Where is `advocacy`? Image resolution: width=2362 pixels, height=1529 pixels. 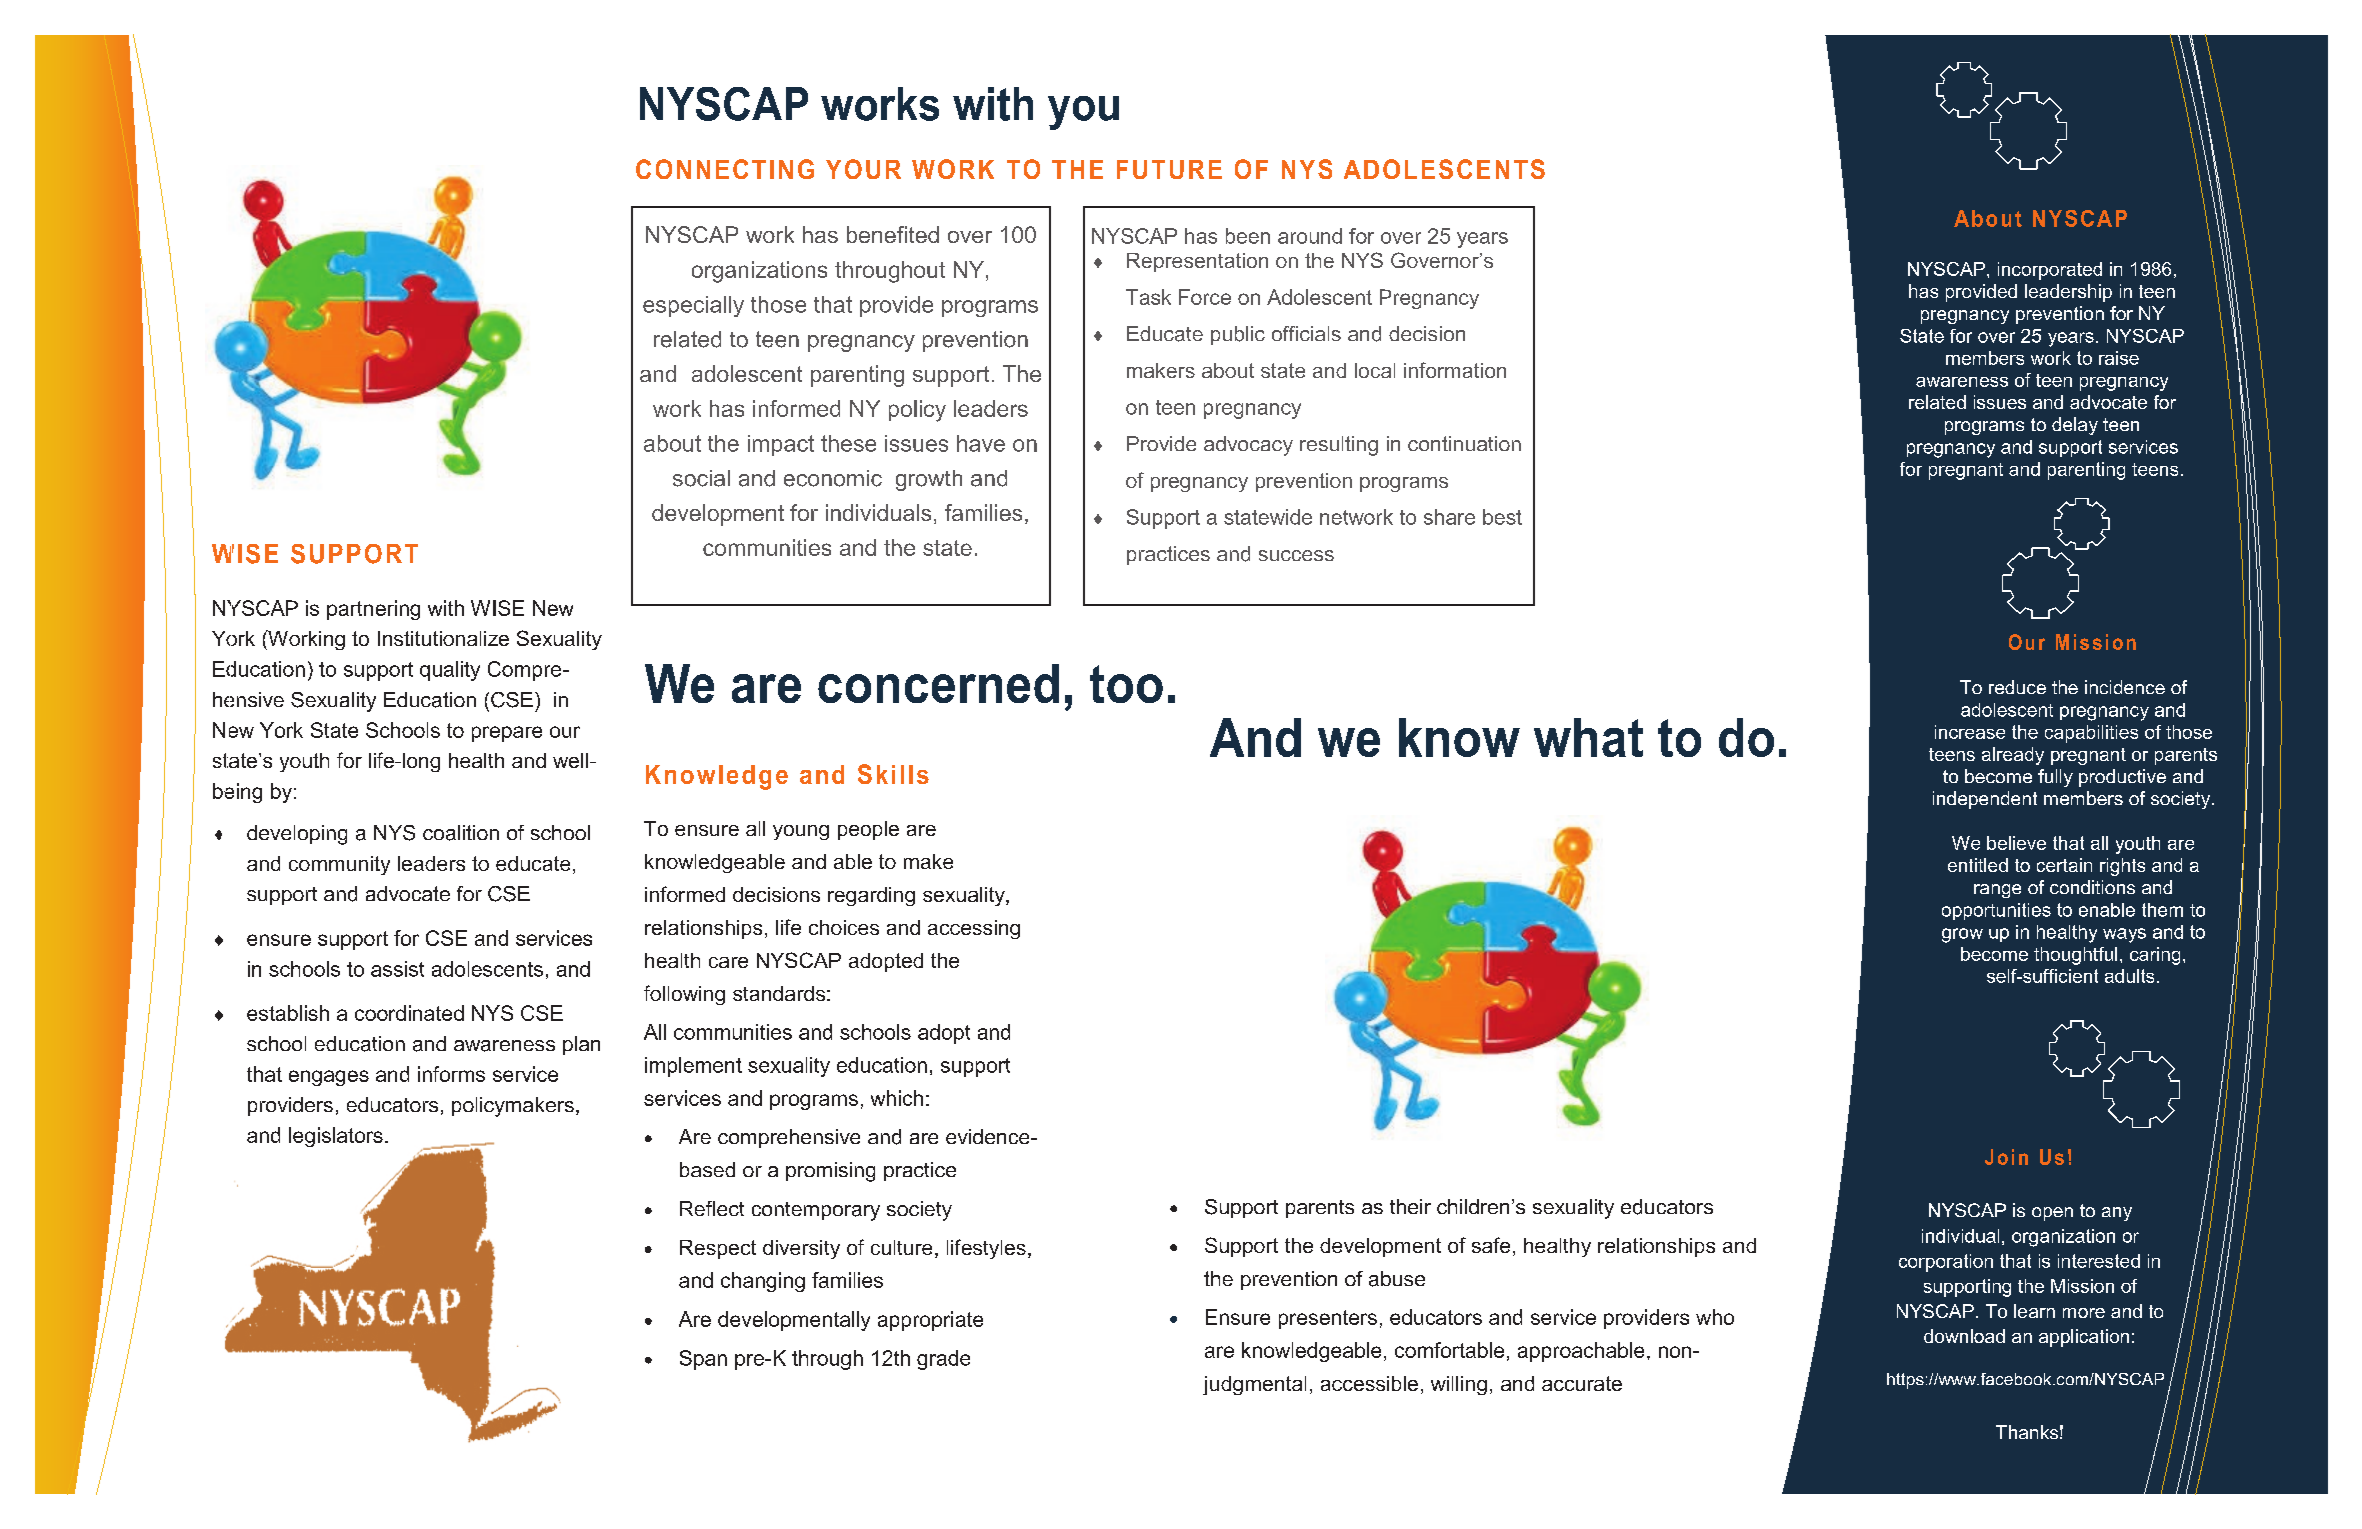
advocacy is located at coordinates (1248, 446).
